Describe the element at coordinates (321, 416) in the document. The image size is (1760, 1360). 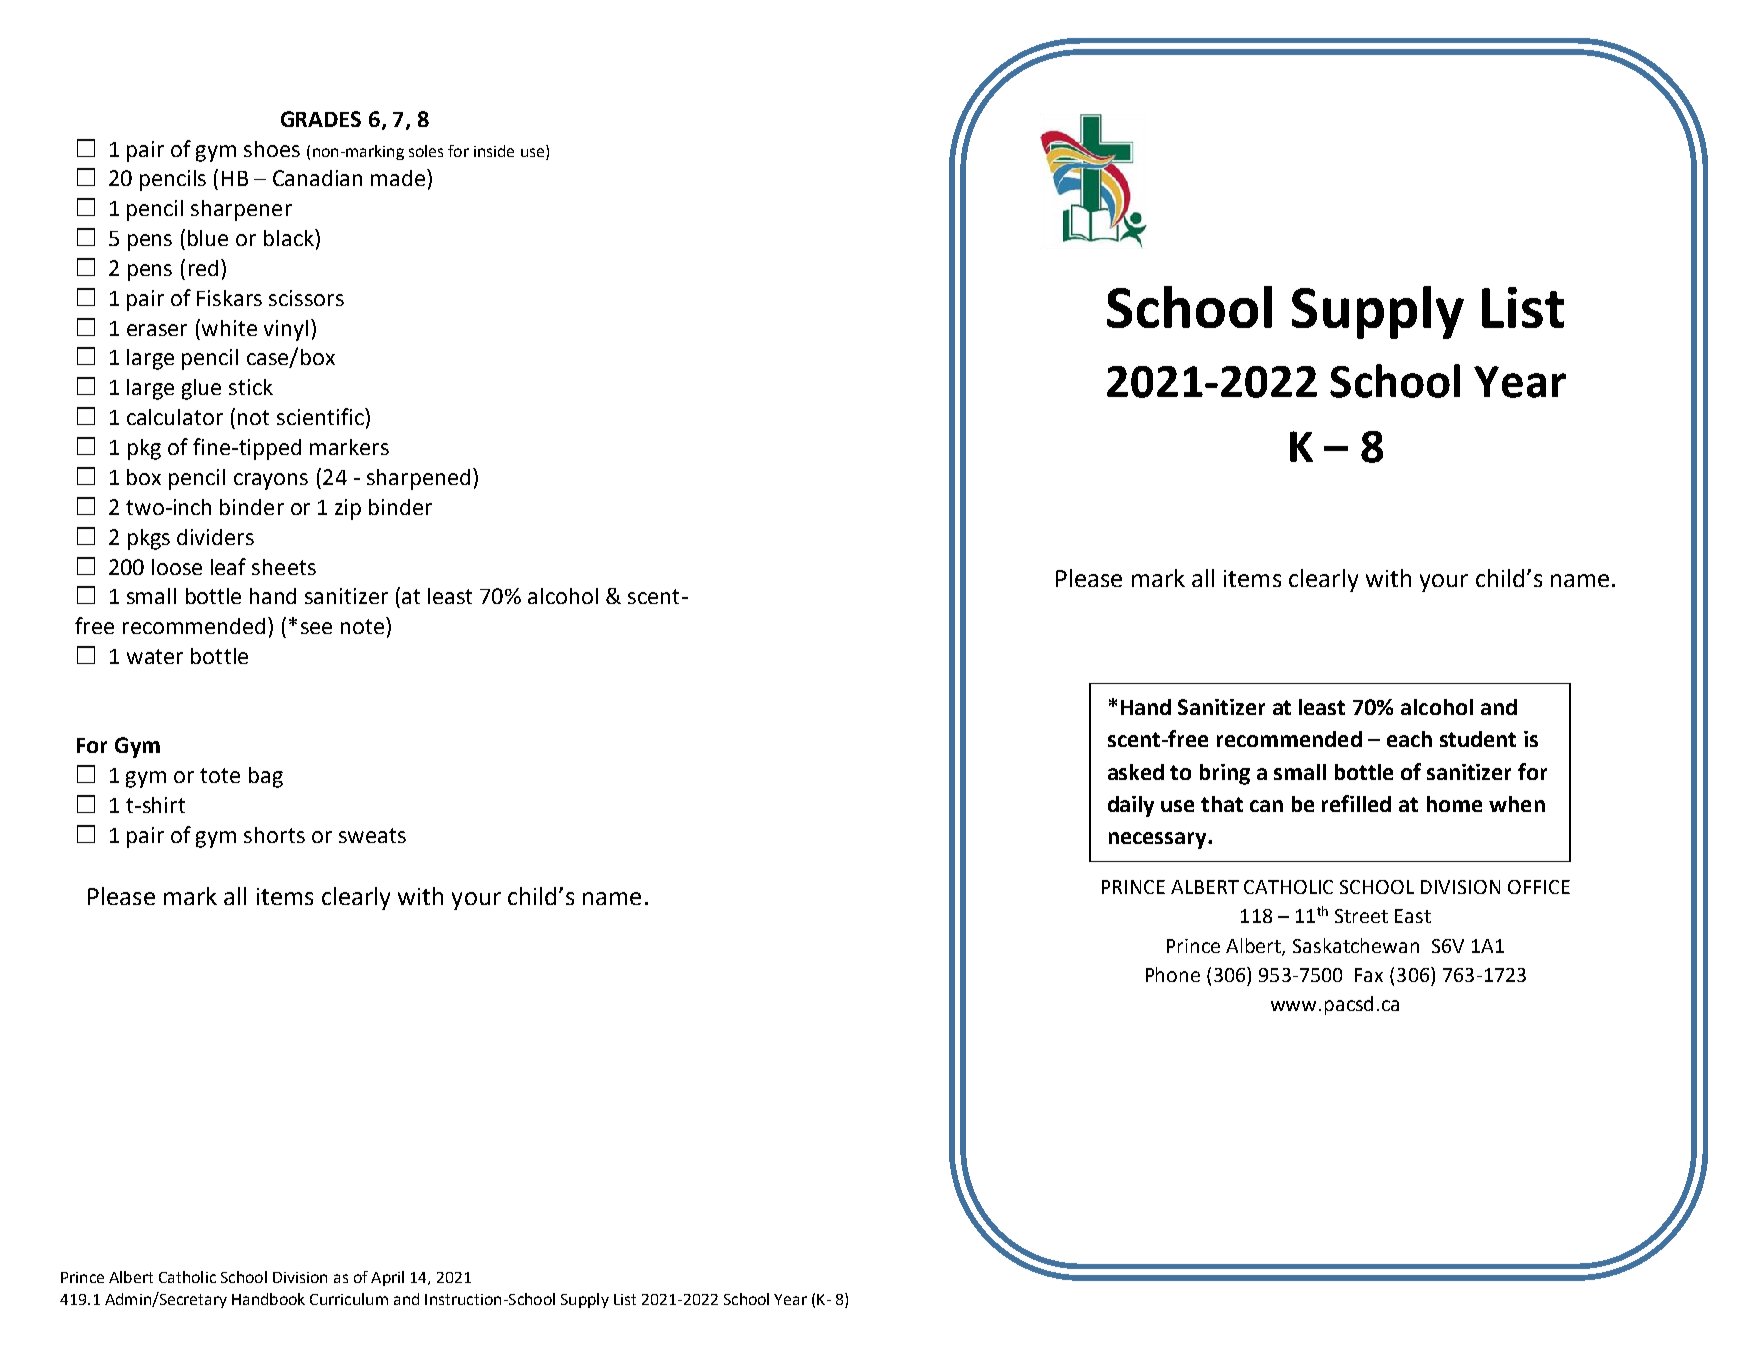
I see `scientific` at that location.
